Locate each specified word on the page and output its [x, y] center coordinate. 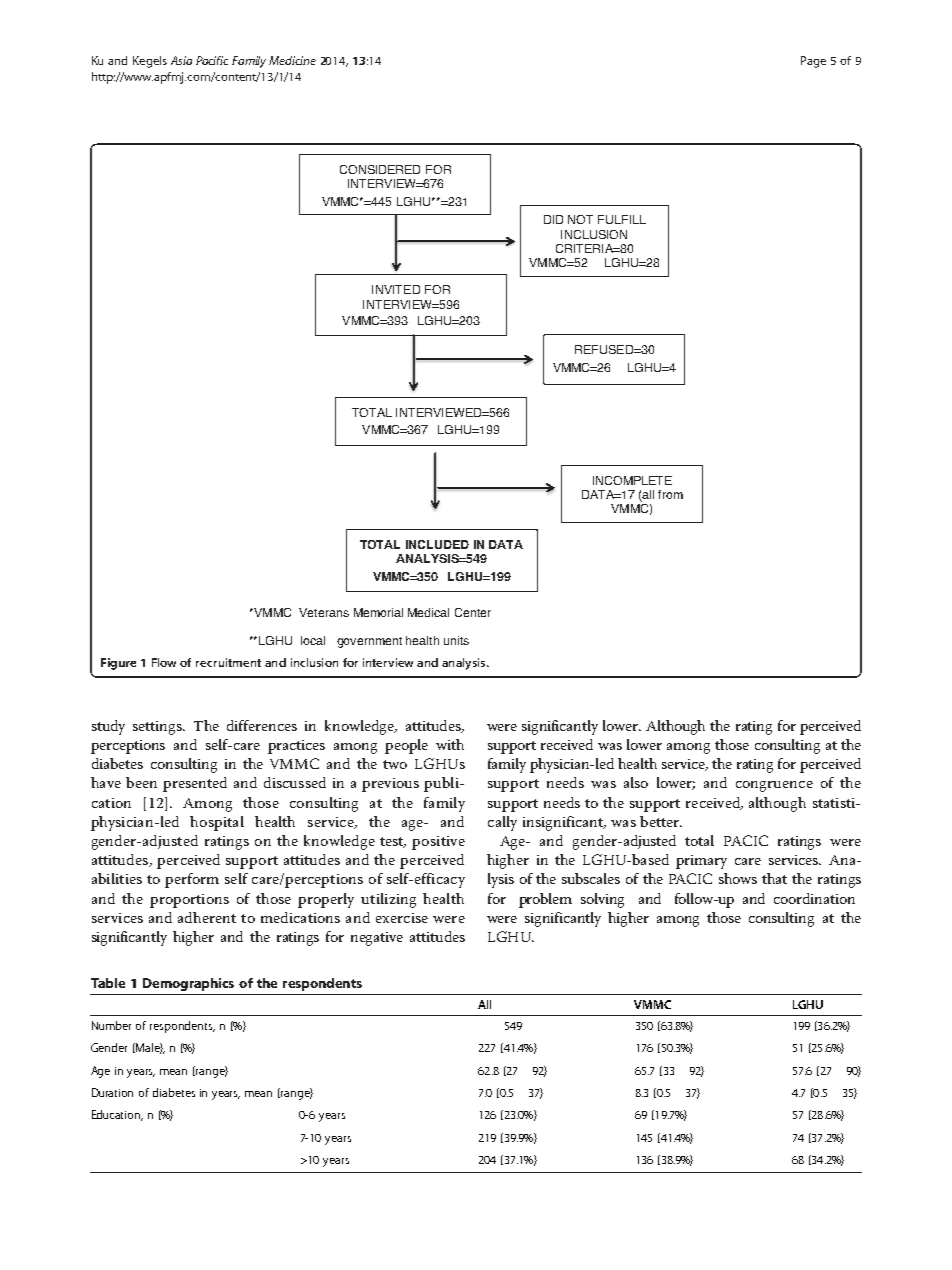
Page [813, 62]
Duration [112, 1092]
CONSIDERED [380, 169]
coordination [814, 898]
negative [377, 939]
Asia [181, 60]
